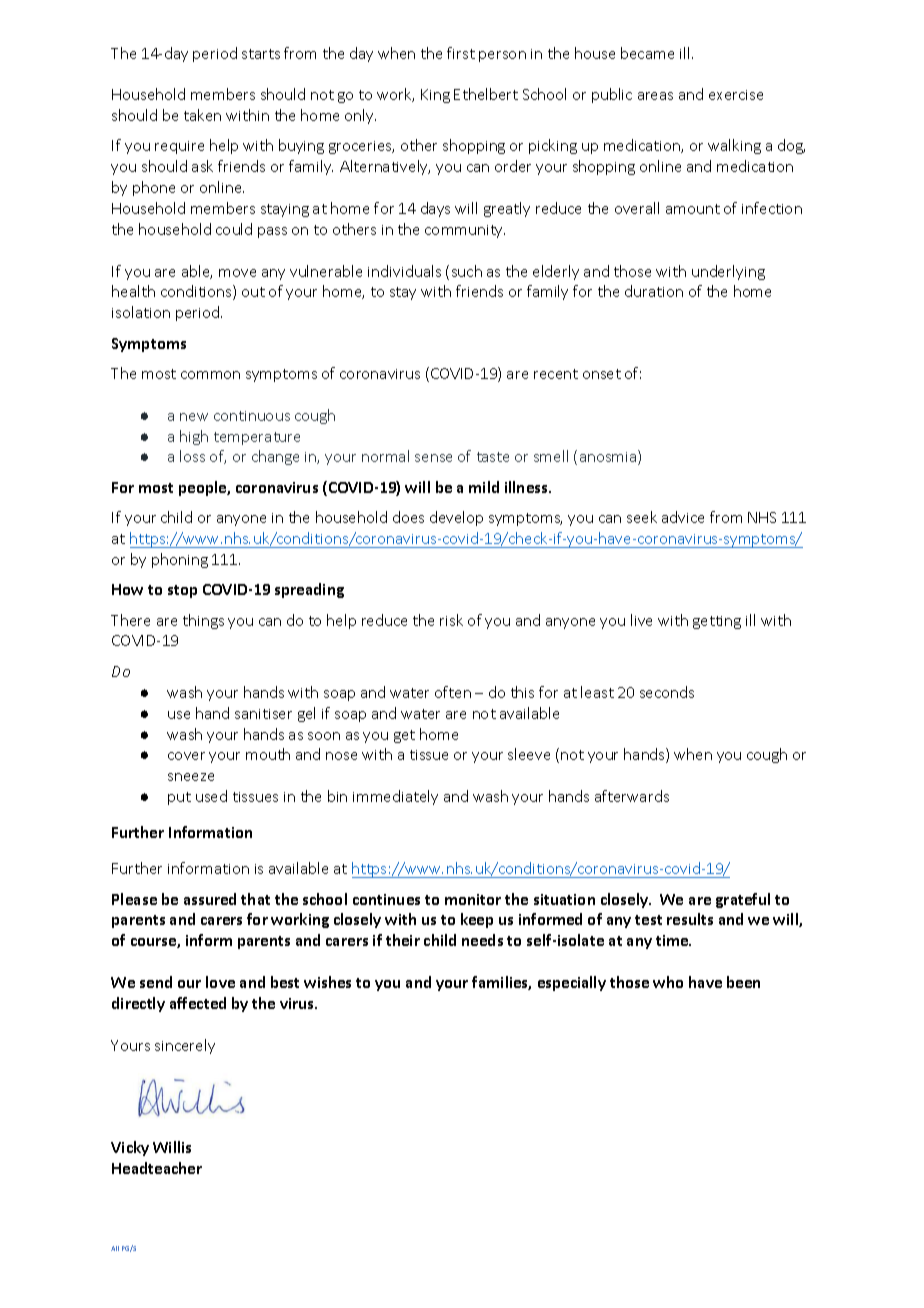 The height and width of the screenshot is (1308, 924). Describe the element at coordinates (202, 115) in the screenshot. I see `taken` at that location.
